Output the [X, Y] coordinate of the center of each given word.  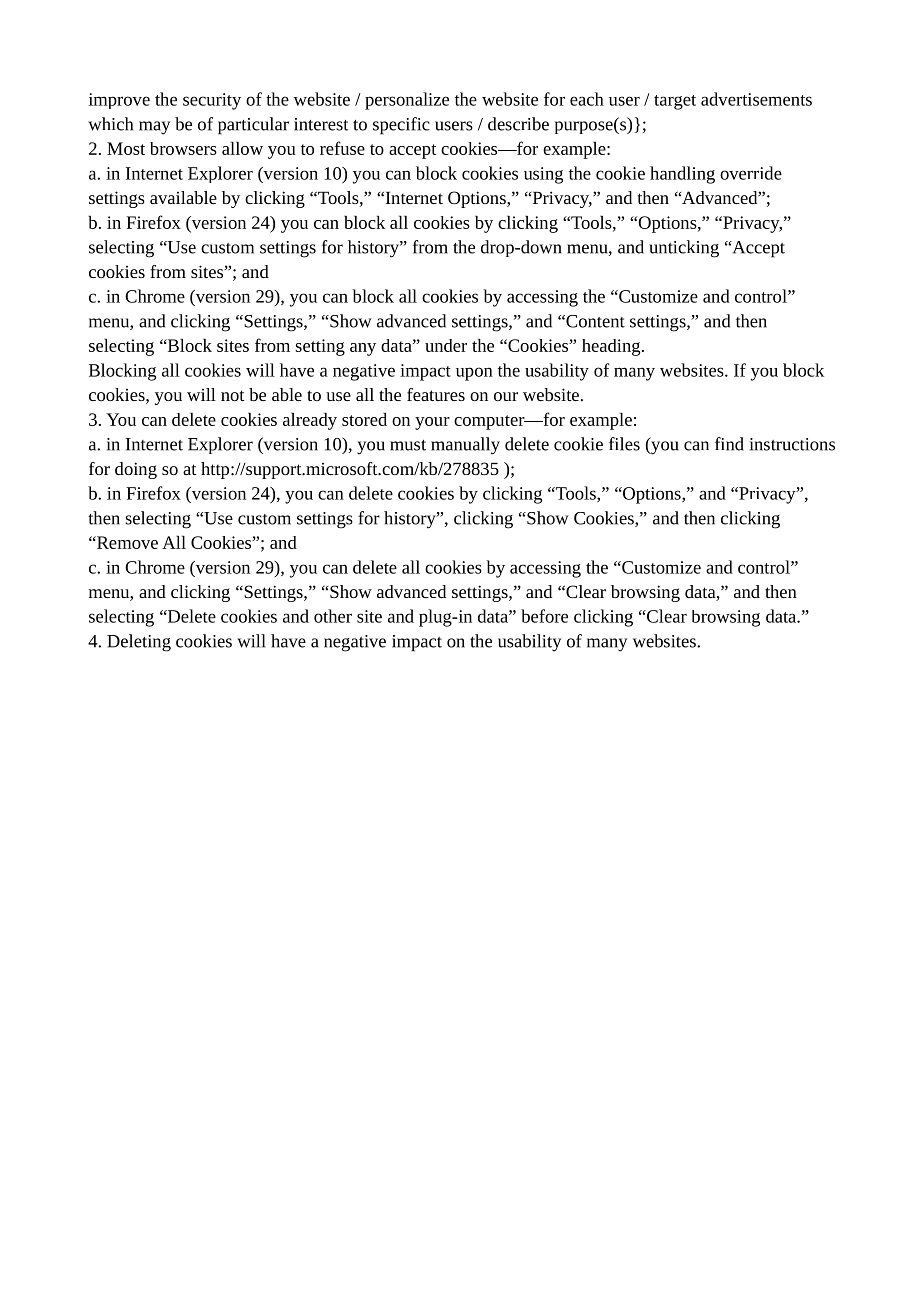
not [233, 395]
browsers [183, 148]
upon [474, 374]
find [729, 444]
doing [136, 470]
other [333, 616]
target [675, 102]
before [544, 616]
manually [465, 446]
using [543, 175]
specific [401, 126]
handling [682, 175]
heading [612, 347]
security [212, 101]
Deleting [139, 643]
